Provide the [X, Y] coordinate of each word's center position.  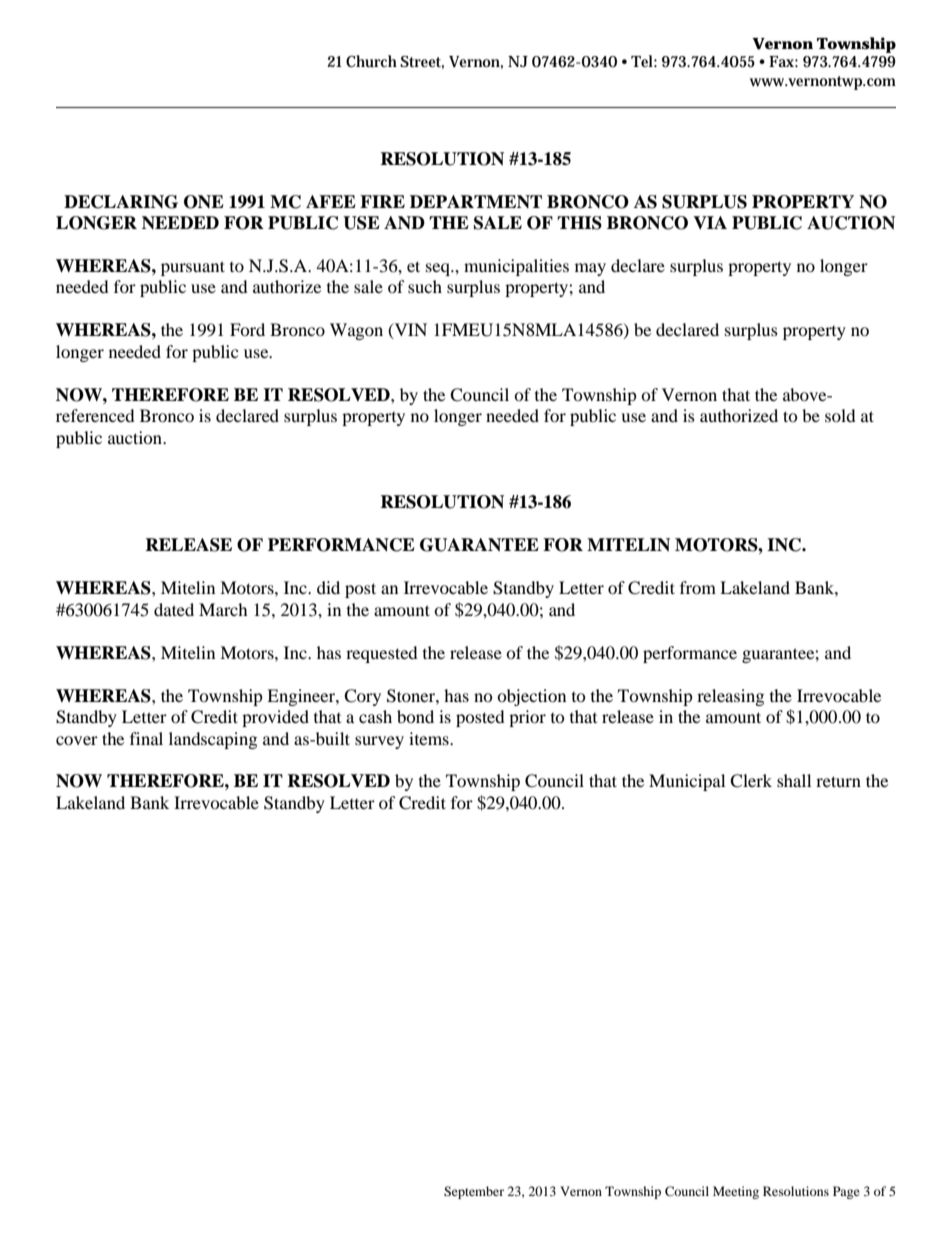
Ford [247, 329]
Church [371, 61]
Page [846, 1192]
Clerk [751, 781]
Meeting [736, 1192]
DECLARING [121, 202]
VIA [710, 222]
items [430, 738]
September [474, 1192]
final [146, 738]
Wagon [356, 331]
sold [840, 415]
